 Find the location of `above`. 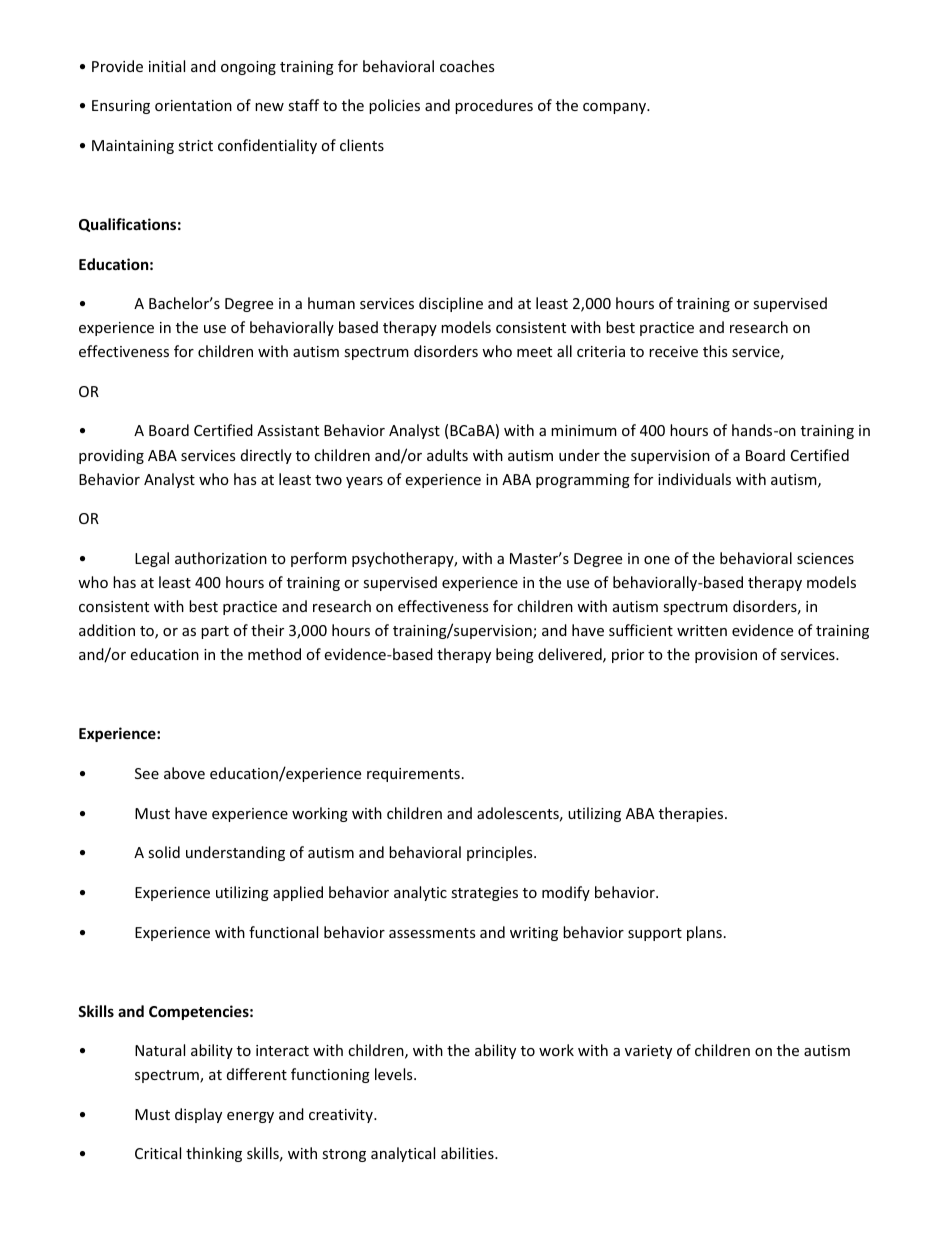

above is located at coordinates (184, 773).
